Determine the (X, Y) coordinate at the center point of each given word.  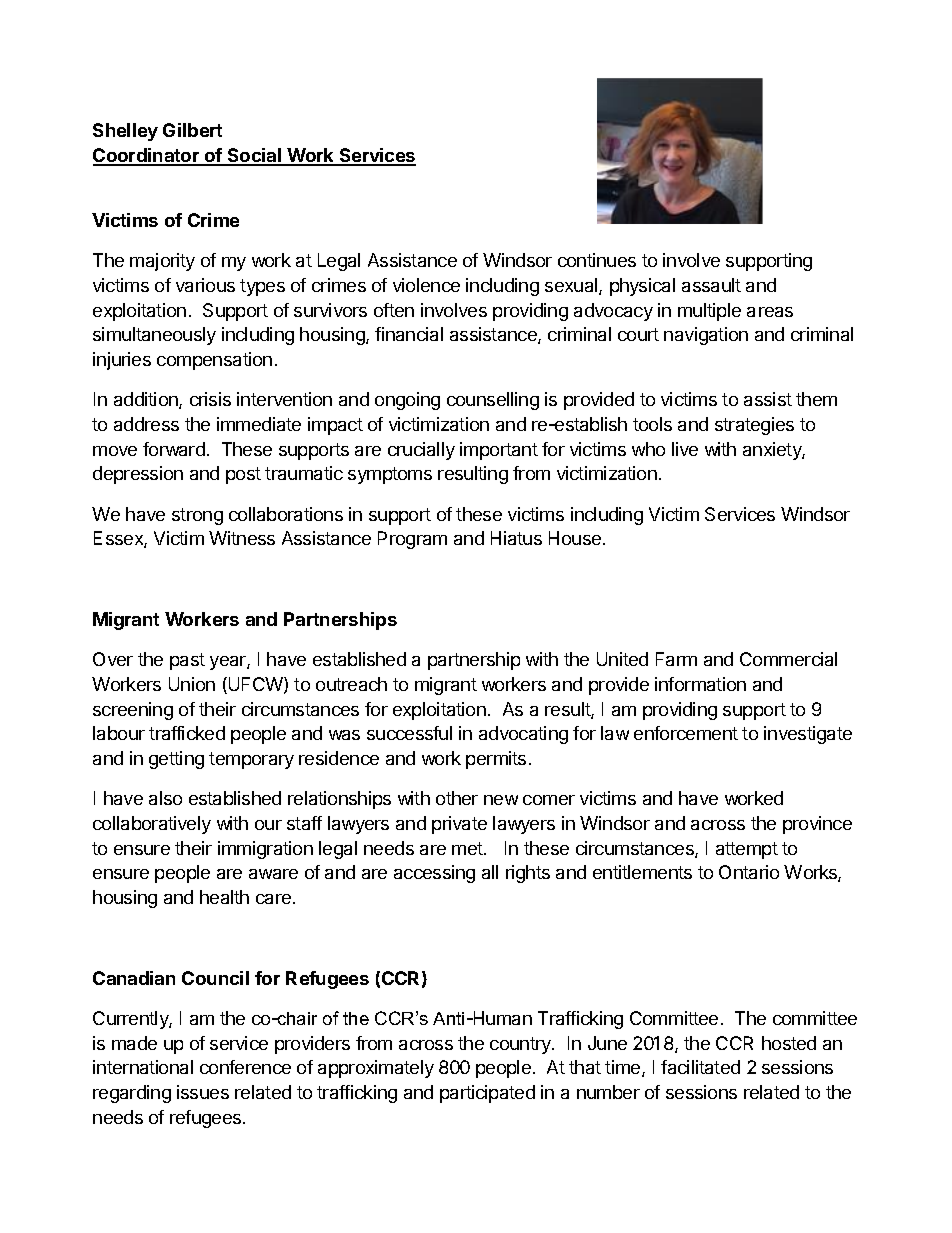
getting (176, 760)
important (499, 451)
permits (496, 760)
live (685, 449)
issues (203, 1092)
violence (426, 285)
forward (174, 449)
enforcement (686, 733)
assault (711, 285)
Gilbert (192, 130)
